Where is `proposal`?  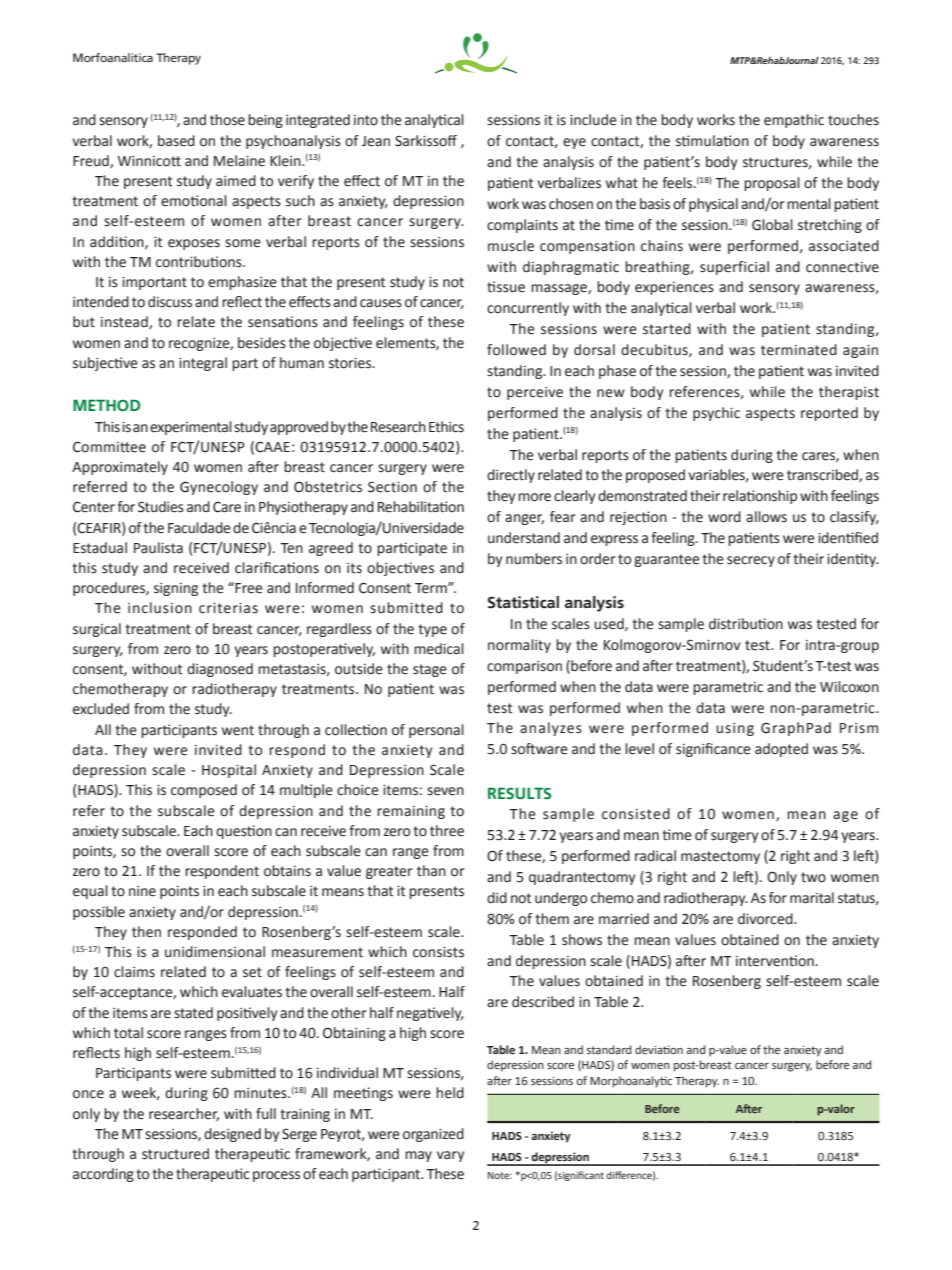 proposal is located at coordinates (772, 184).
